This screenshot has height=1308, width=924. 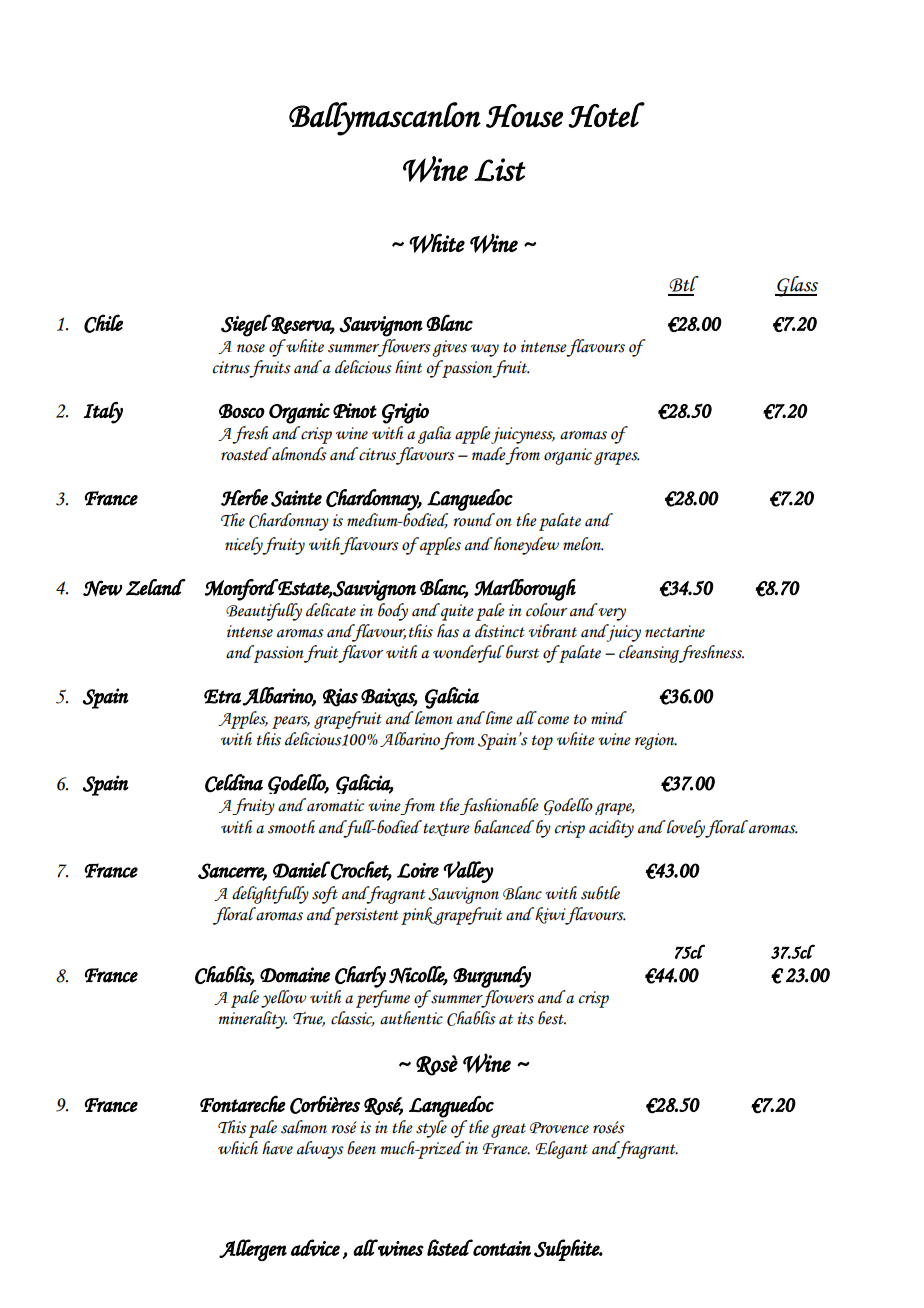 I want to click on Glass, so click(x=796, y=286).
